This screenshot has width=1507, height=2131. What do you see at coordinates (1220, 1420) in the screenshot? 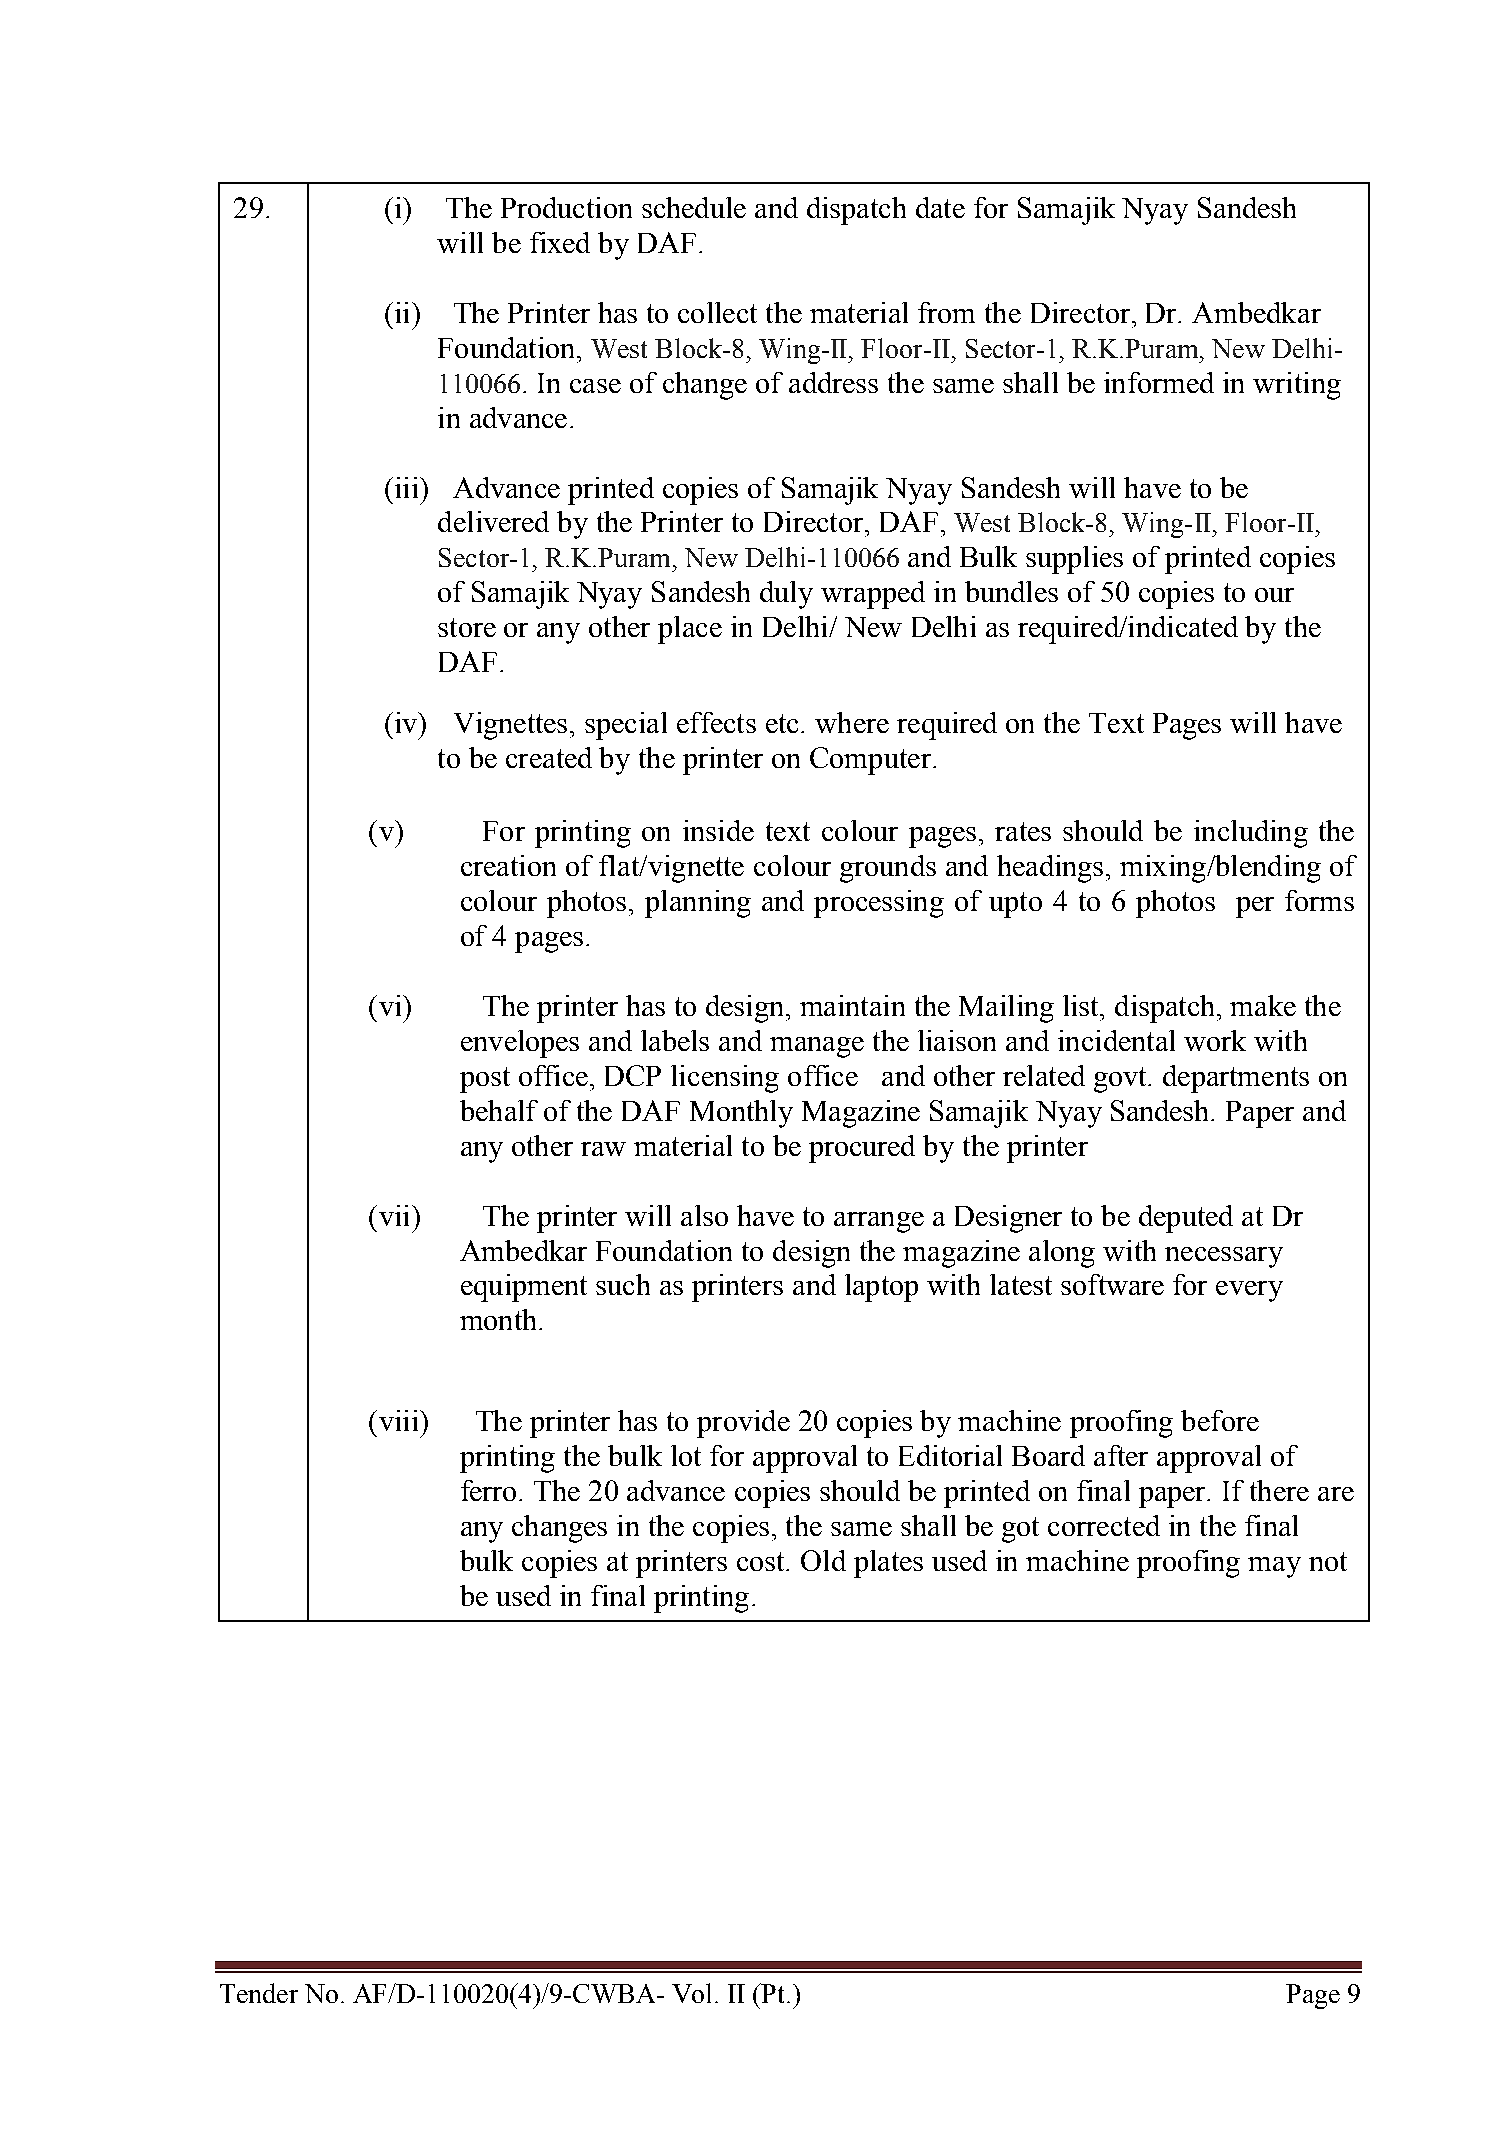
I see `before` at bounding box center [1220, 1420].
